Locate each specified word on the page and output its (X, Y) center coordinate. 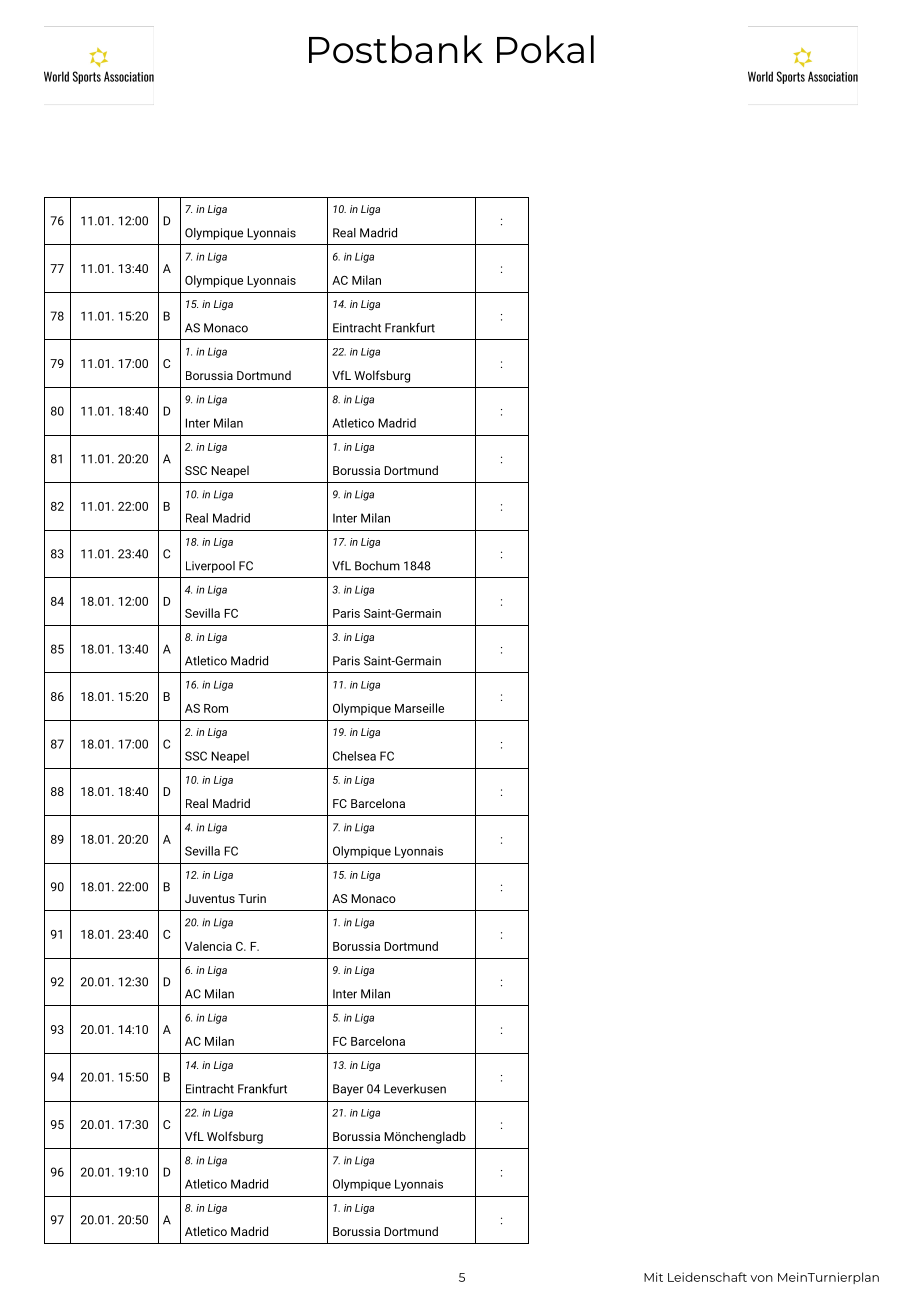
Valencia (208, 946)
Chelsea (354, 756)
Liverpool (210, 567)
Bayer (348, 1090)
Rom (216, 708)
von (761, 1278)
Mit (653, 1277)
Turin (252, 898)
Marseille (419, 708)
